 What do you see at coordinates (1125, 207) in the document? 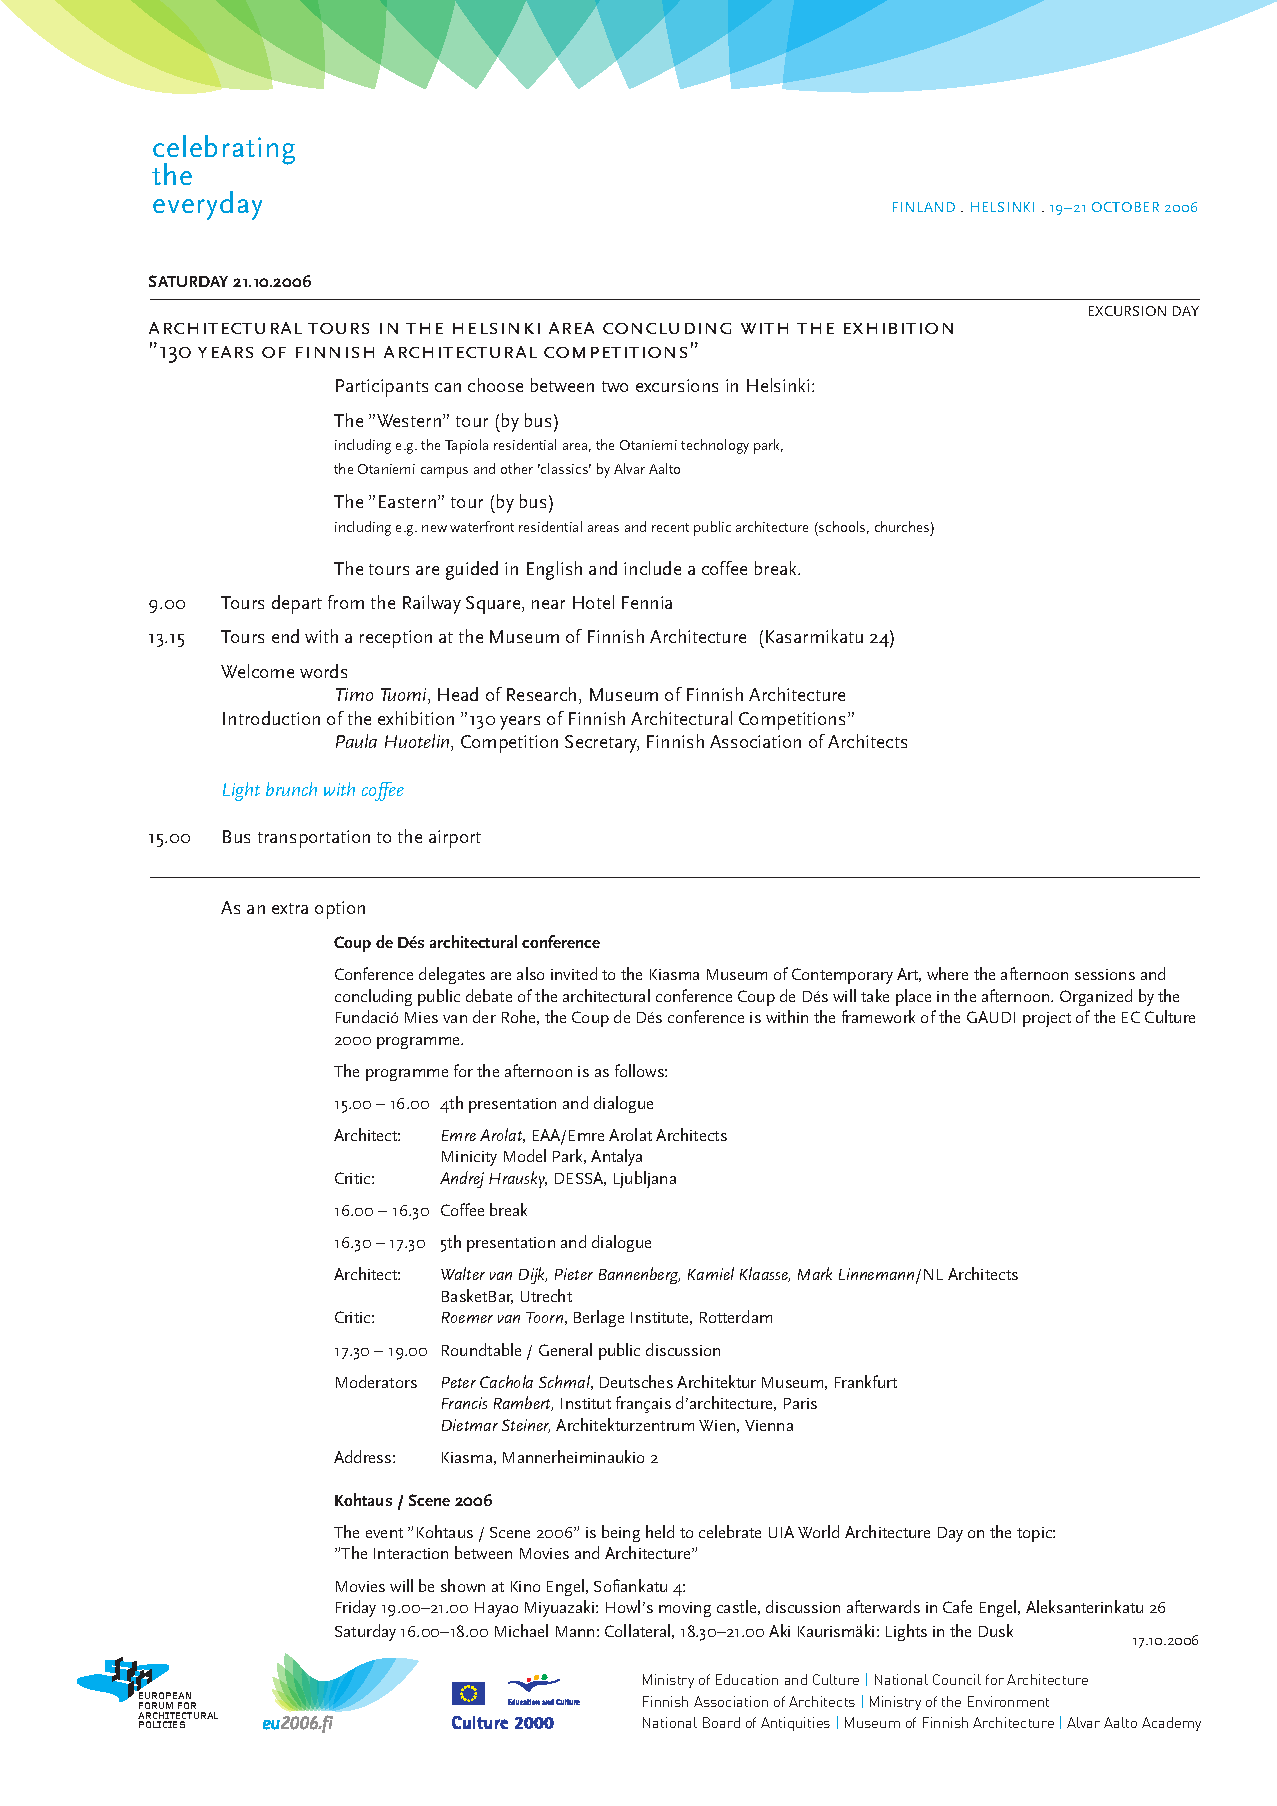
I see `OCTOBER` at bounding box center [1125, 207].
